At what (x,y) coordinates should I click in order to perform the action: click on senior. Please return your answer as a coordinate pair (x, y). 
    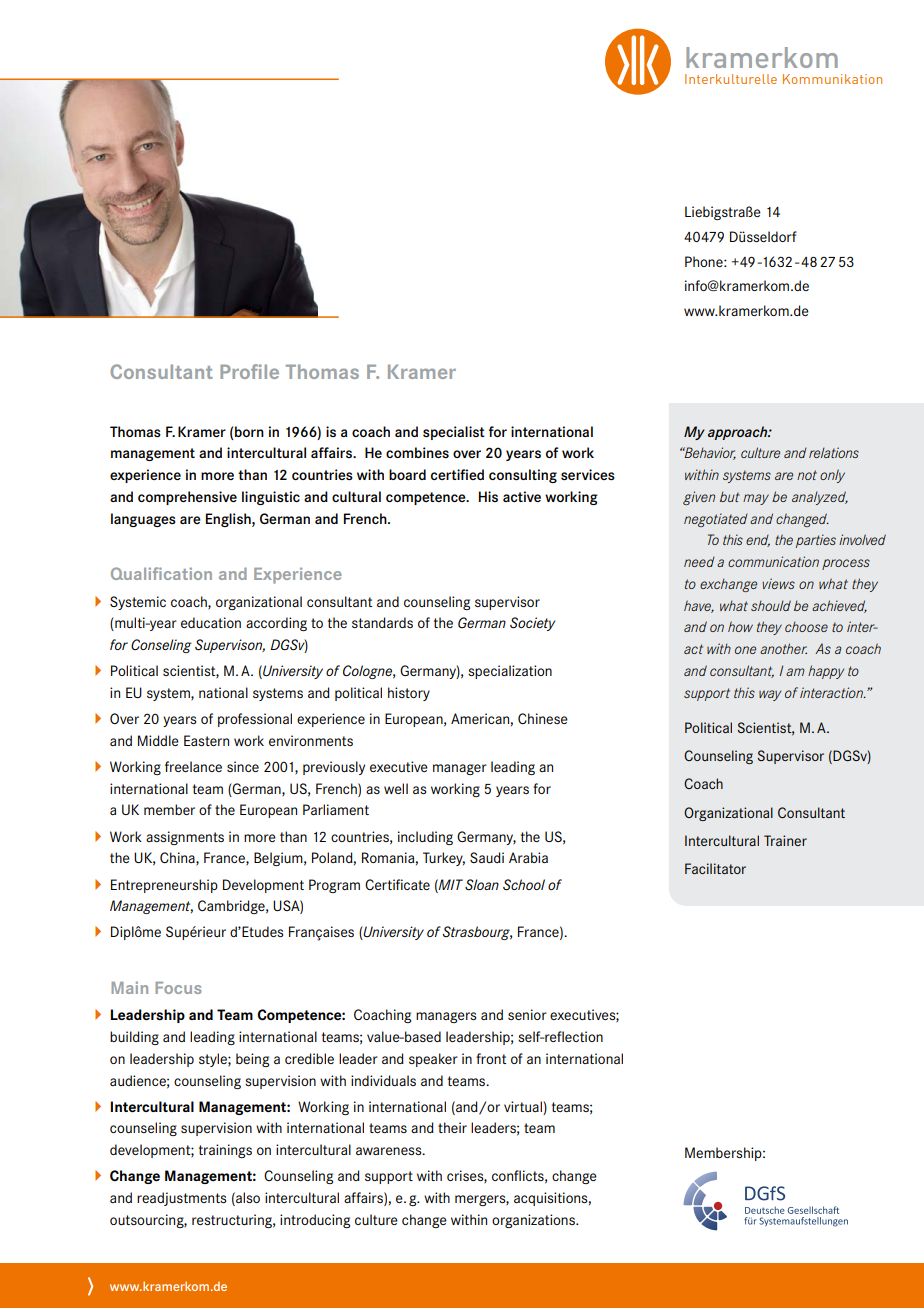
    Looking at the image, I should click on (527, 1014).
